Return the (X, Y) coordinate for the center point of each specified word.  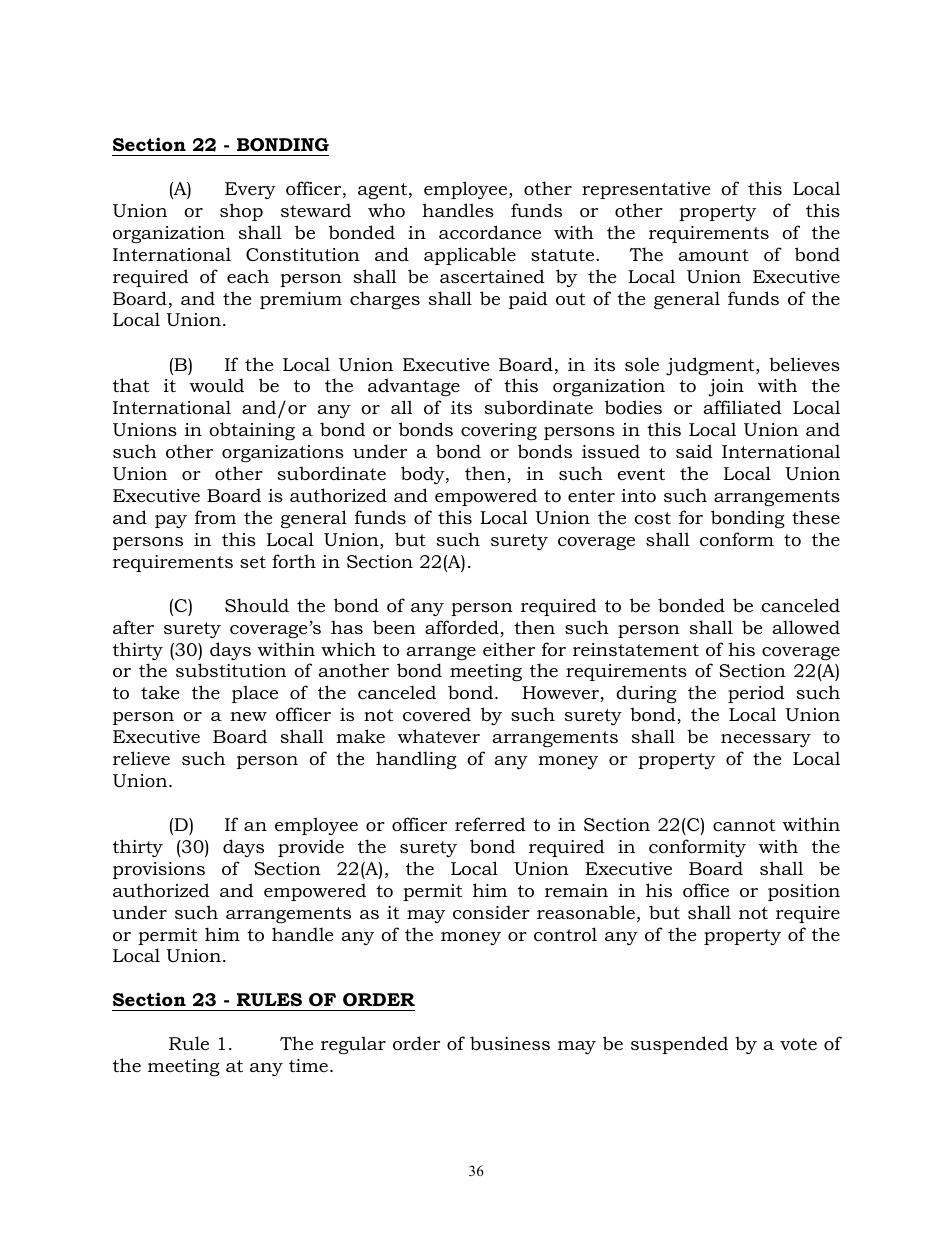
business (510, 1043)
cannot (744, 825)
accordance (490, 232)
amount (713, 255)
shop (241, 212)
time (308, 1065)
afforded (463, 628)
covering (499, 431)
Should (257, 605)
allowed (806, 627)
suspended (679, 1045)
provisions (159, 870)
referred (490, 824)
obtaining (252, 431)
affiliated (742, 407)
